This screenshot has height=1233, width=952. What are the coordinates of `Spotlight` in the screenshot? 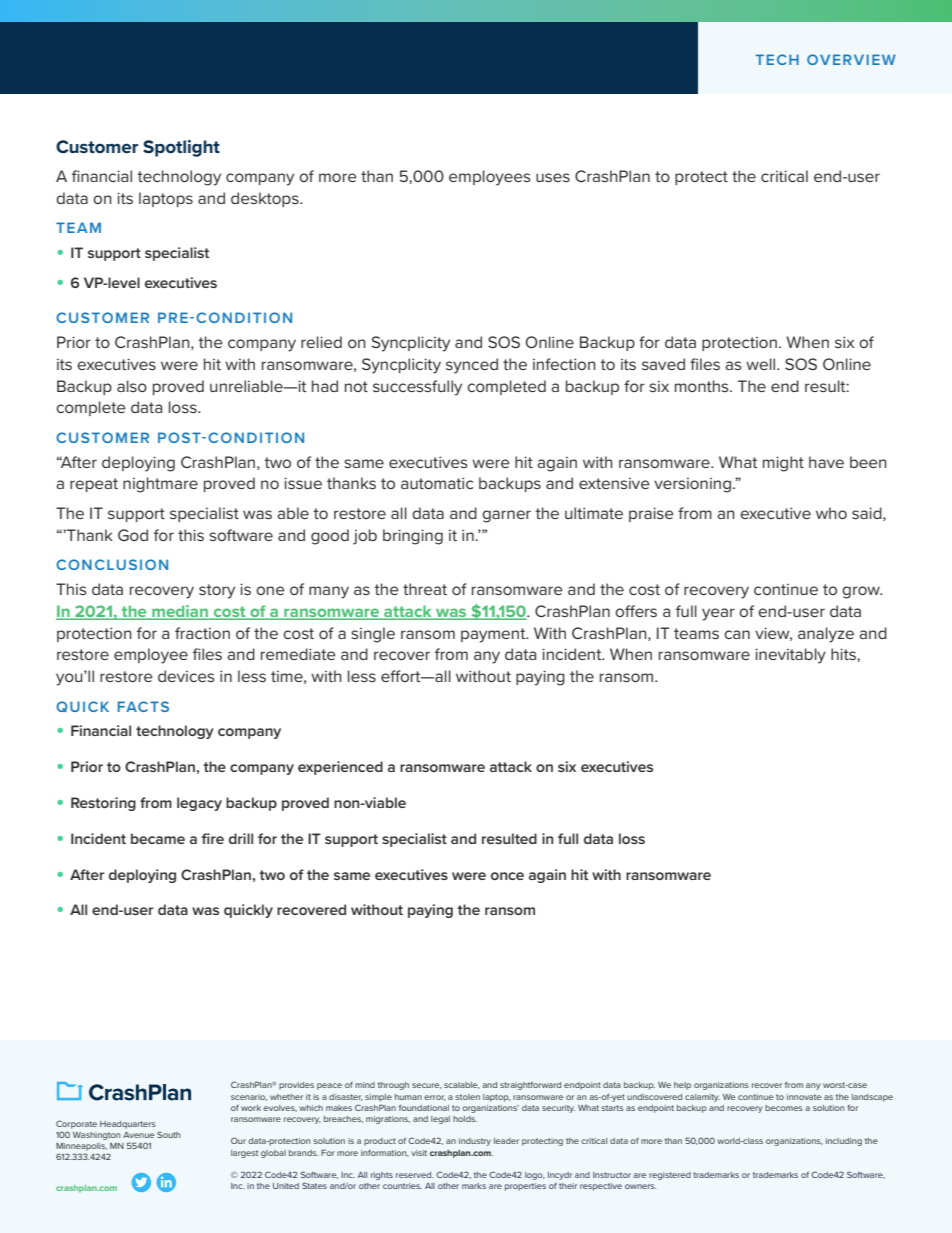 It's located at (181, 148).
